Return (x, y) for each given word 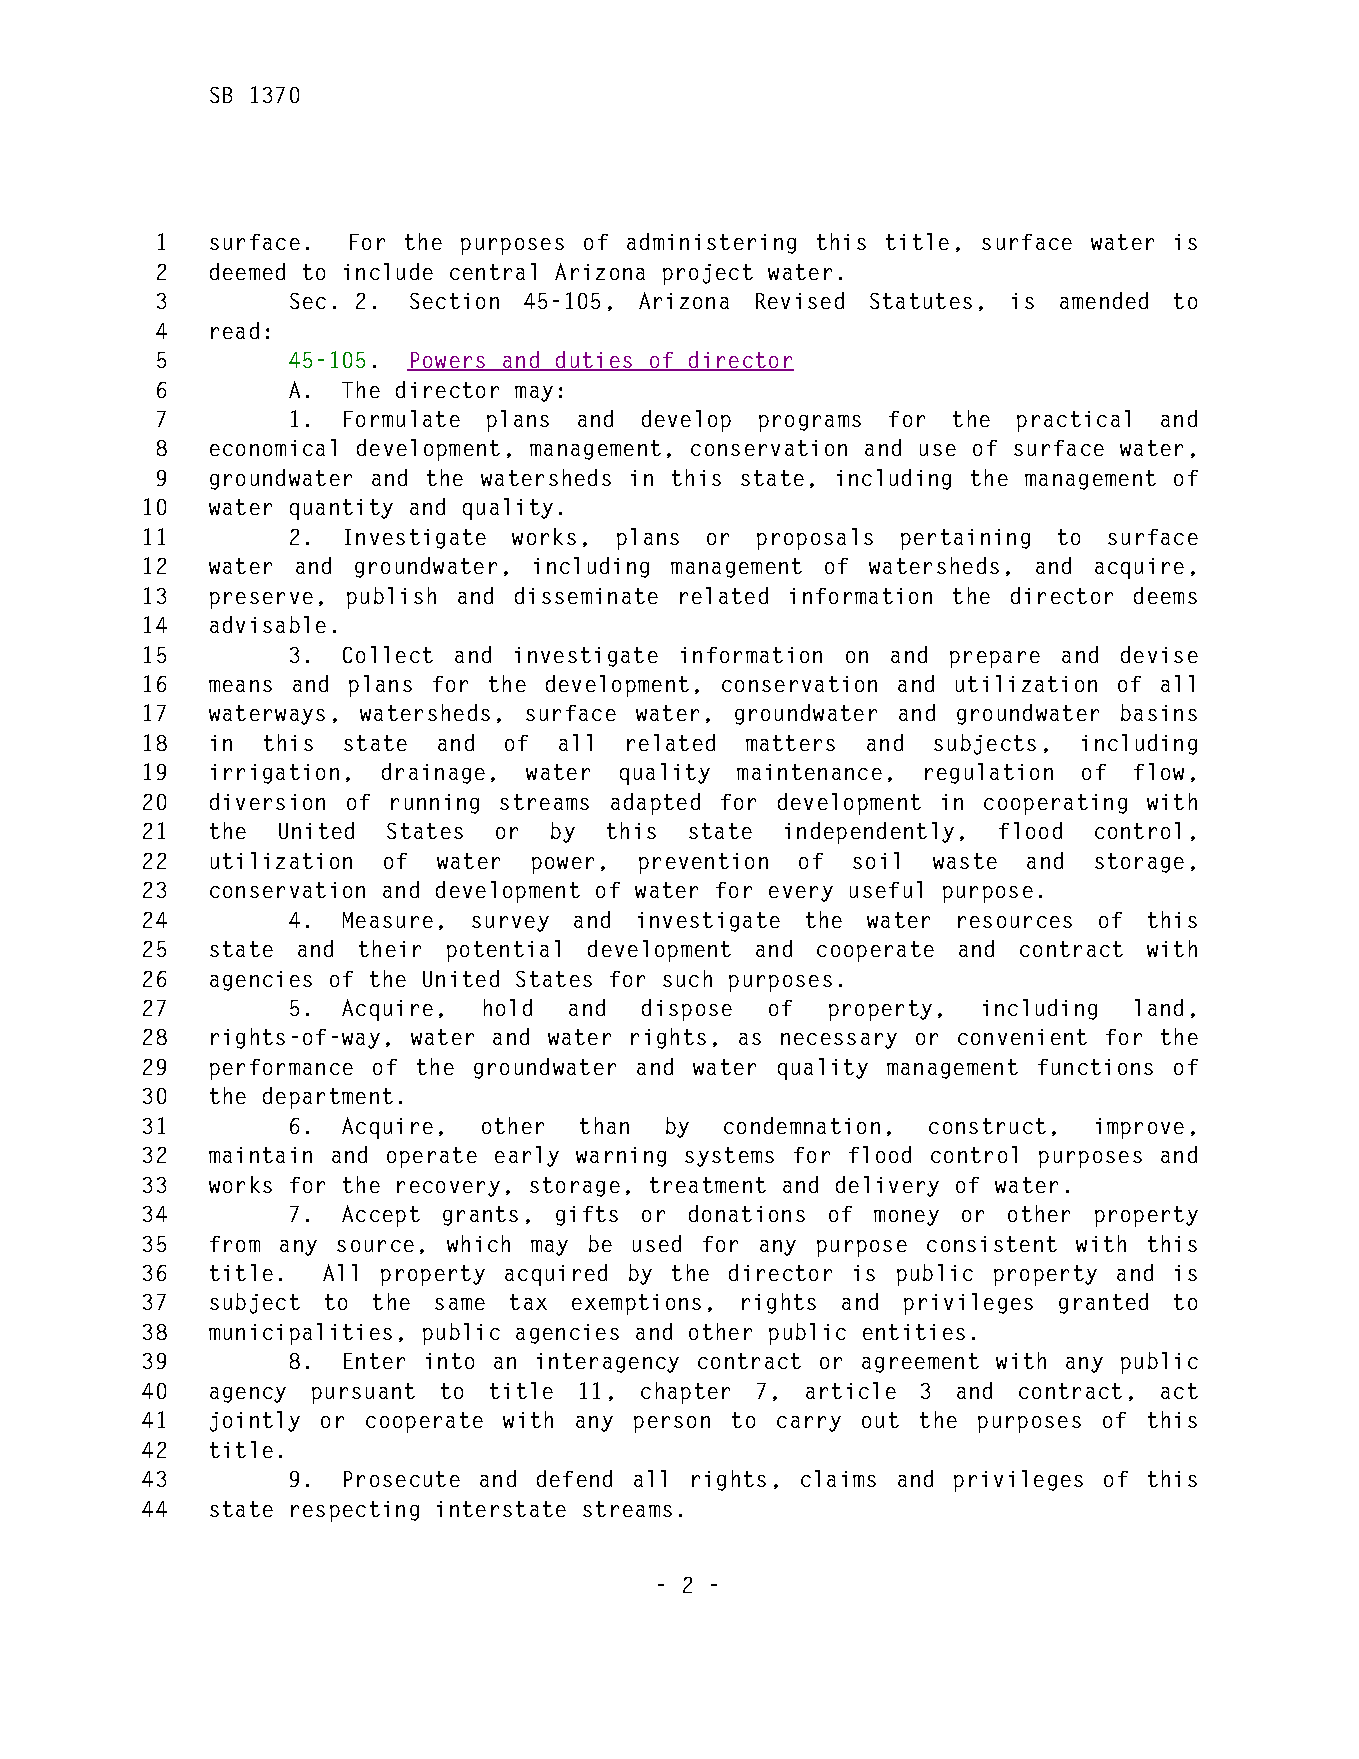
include (388, 271)
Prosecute (402, 1479)
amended (1104, 300)
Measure (388, 920)
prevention (703, 863)
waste (965, 861)
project (708, 274)
